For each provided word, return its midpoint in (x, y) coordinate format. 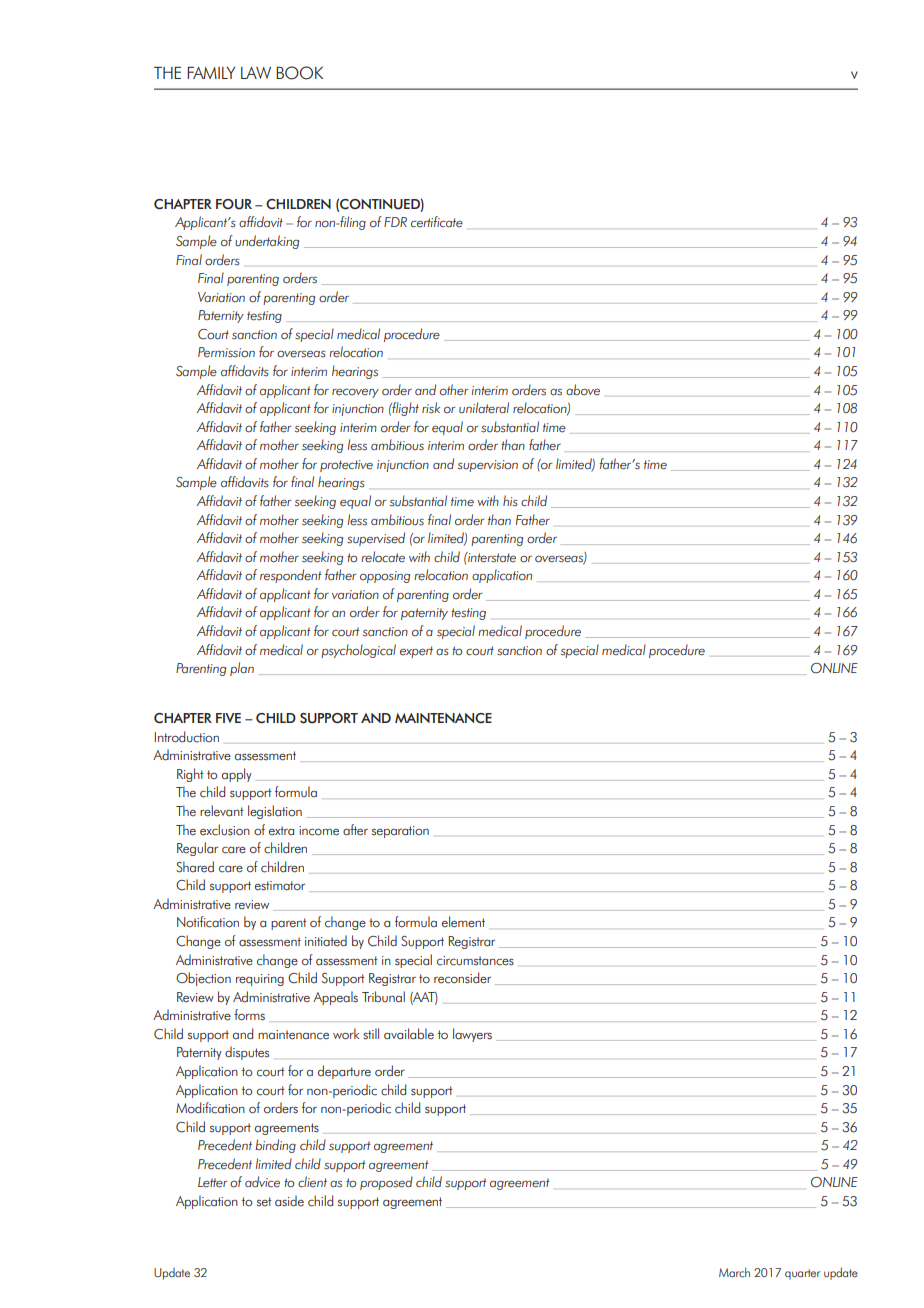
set (264, 1202)
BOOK (299, 73)
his (510, 501)
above (583, 390)
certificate (437, 222)
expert (416, 652)
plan (242, 669)
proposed (386, 1183)
